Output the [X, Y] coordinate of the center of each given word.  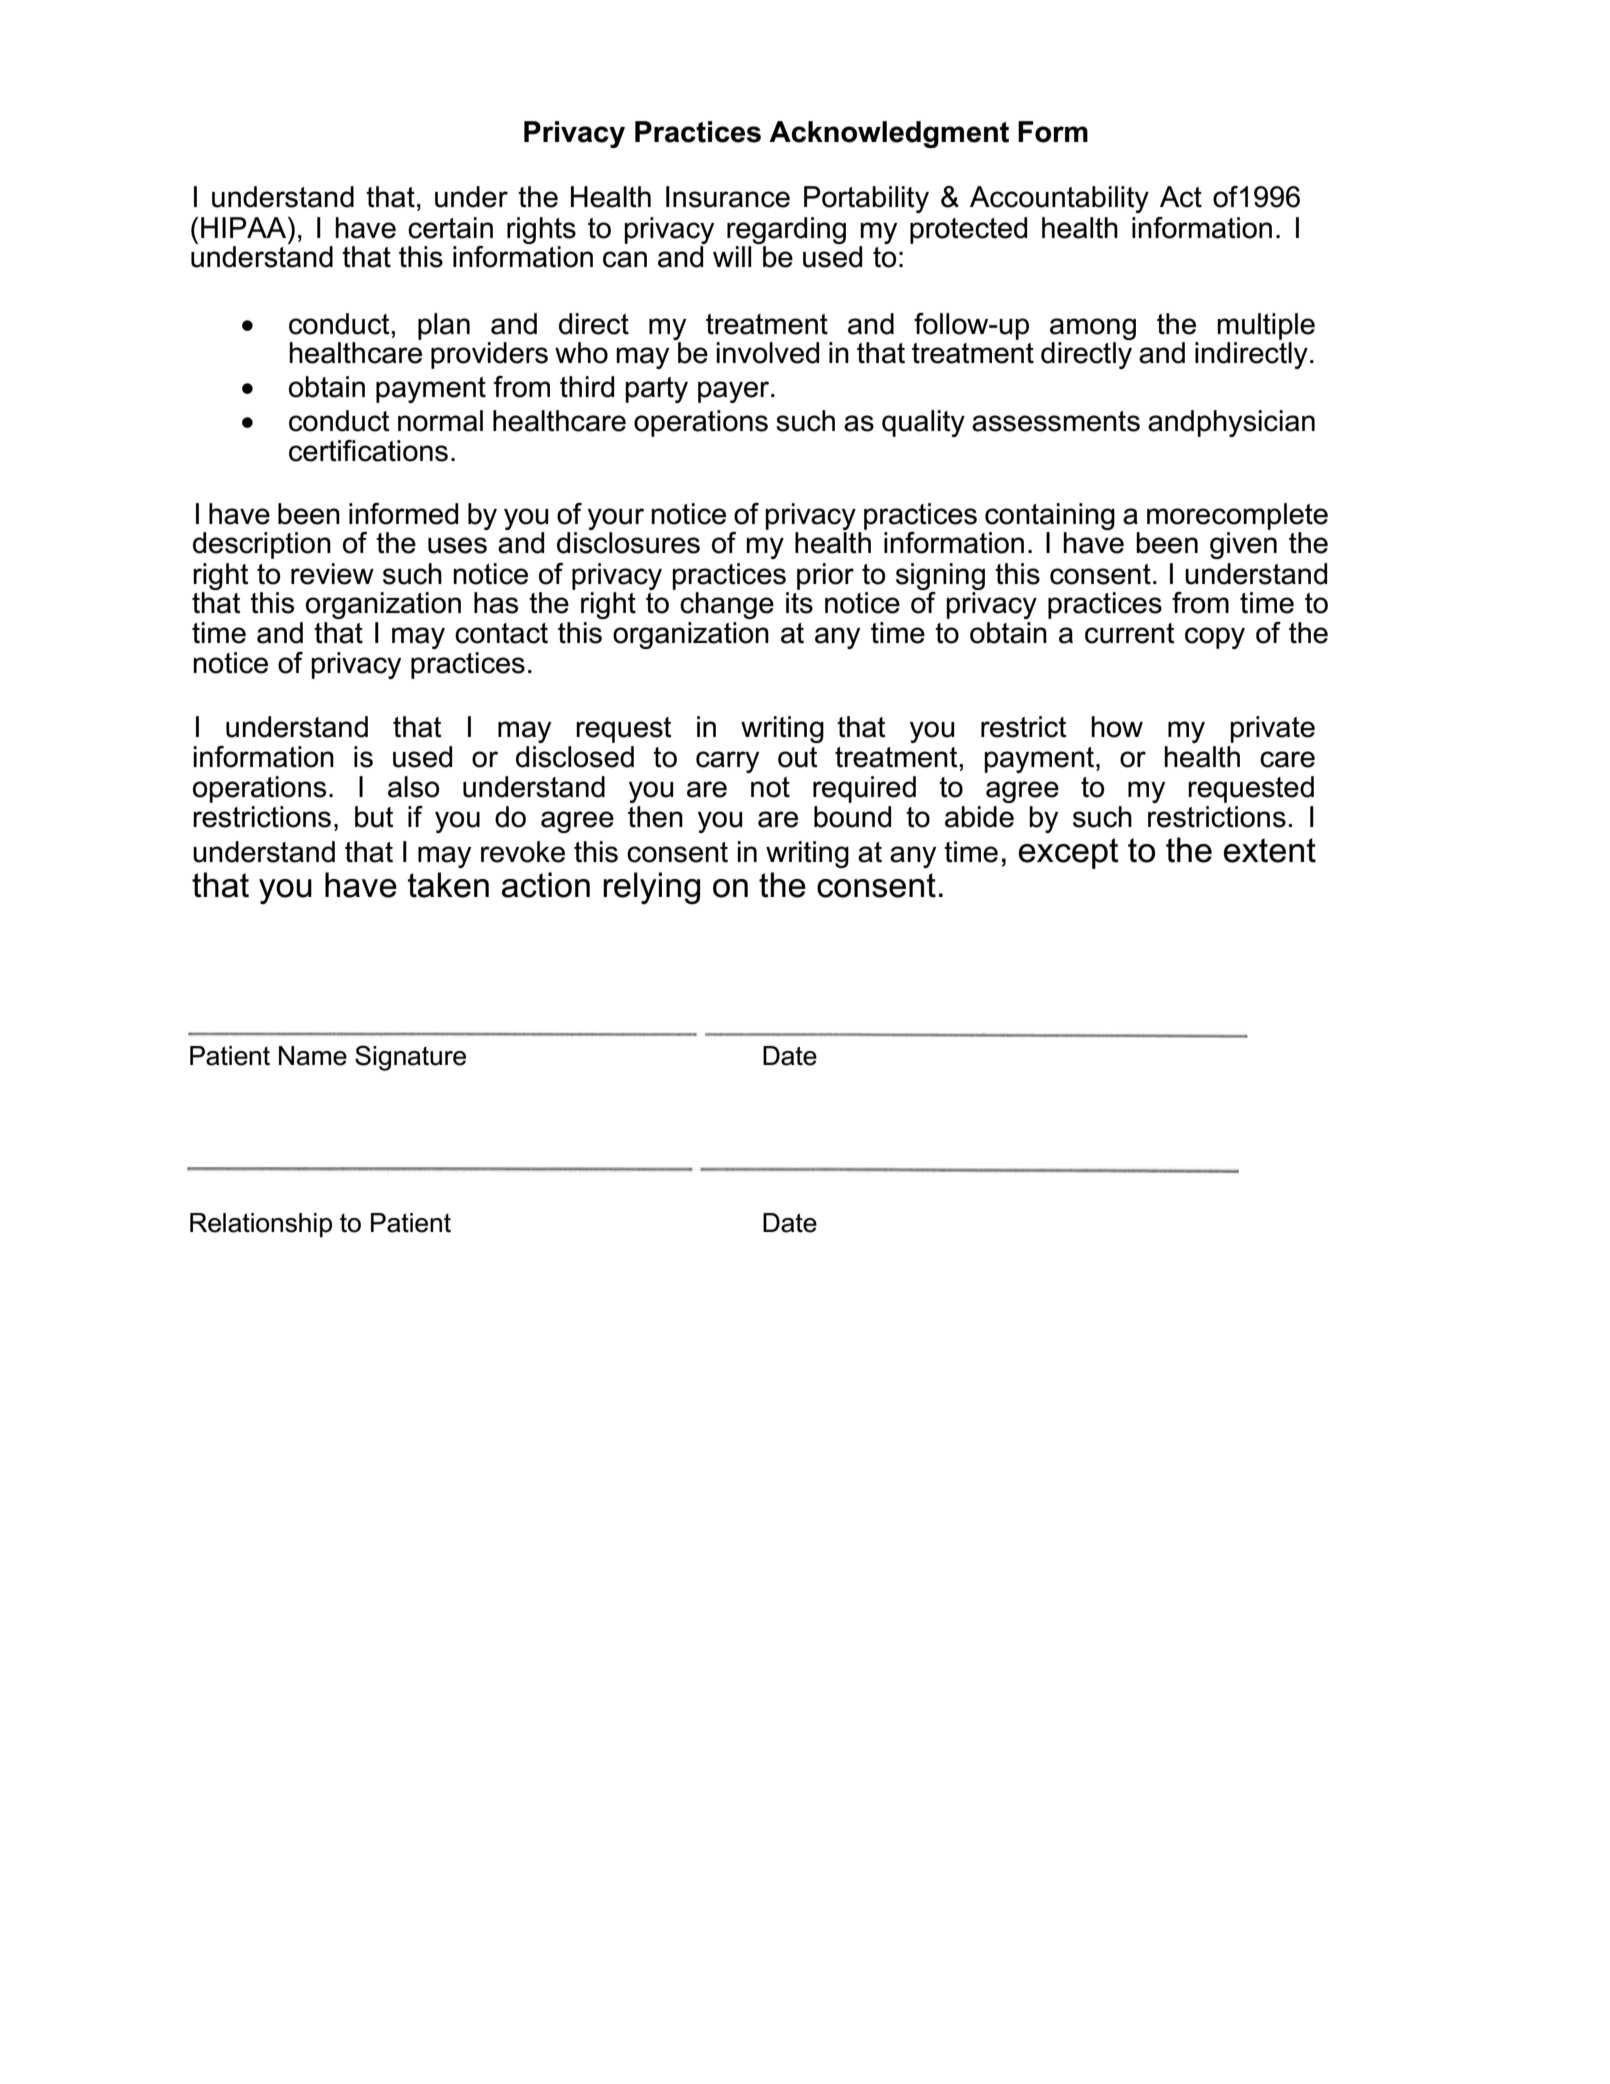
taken [448, 885]
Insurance [728, 197]
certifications [368, 451]
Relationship [261, 1225]
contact [501, 633]
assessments [1056, 421]
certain [450, 228]
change [727, 605]
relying [651, 888]
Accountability [1059, 199]
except [1069, 853]
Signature [410, 1058]
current [1130, 633]
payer [735, 392]
